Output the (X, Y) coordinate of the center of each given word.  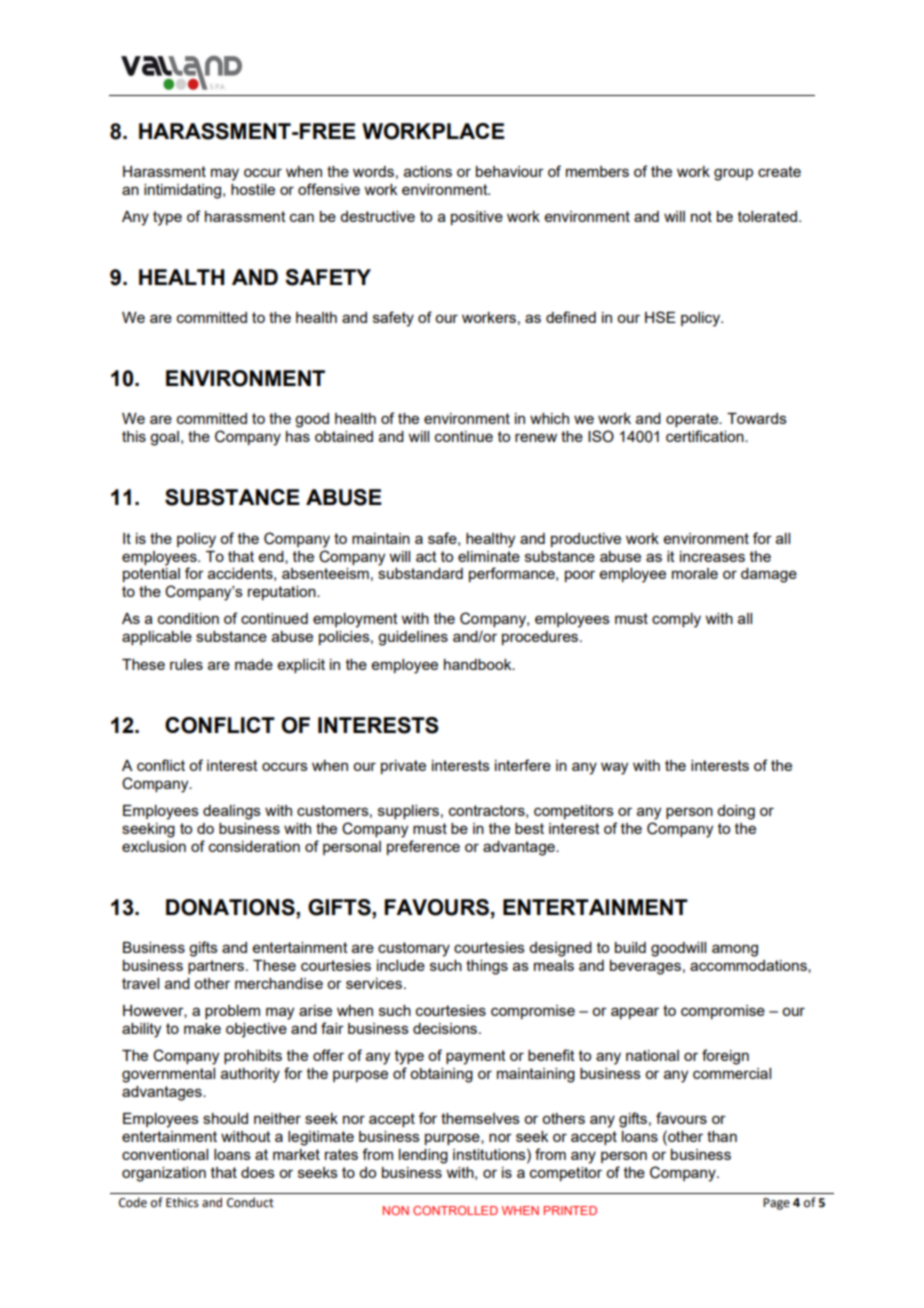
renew (536, 437)
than (722, 1136)
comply (676, 620)
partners (216, 967)
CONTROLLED (455, 1210)
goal (164, 438)
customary (414, 949)
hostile (253, 189)
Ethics (182, 1202)
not (701, 216)
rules (186, 664)
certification (706, 436)
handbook (479, 664)
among (735, 950)
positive (477, 218)
